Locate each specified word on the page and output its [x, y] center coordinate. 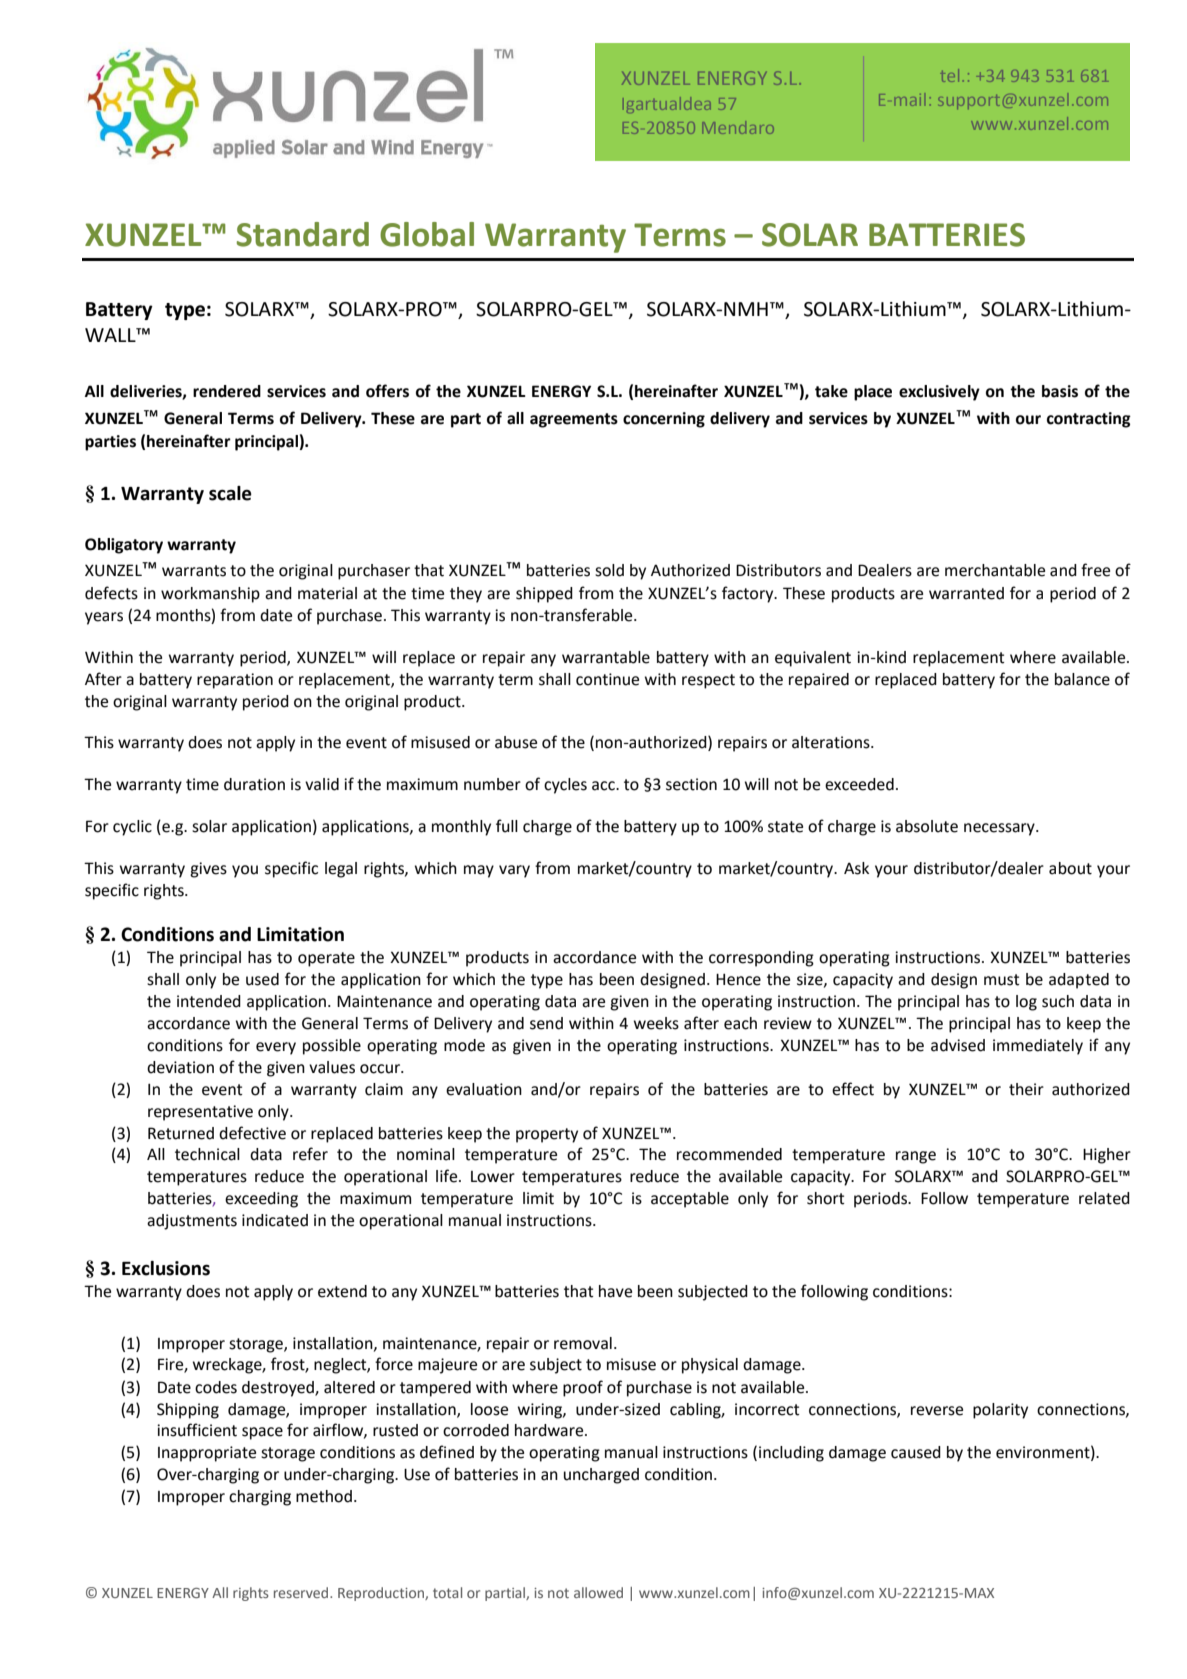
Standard [303, 234]
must [1002, 980]
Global [427, 234]
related [1104, 1198]
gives [208, 870]
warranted [966, 593]
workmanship [210, 595]
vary [514, 871]
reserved [302, 1592]
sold [609, 570]
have [615, 1291]
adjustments [192, 1222]
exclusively [939, 393]
